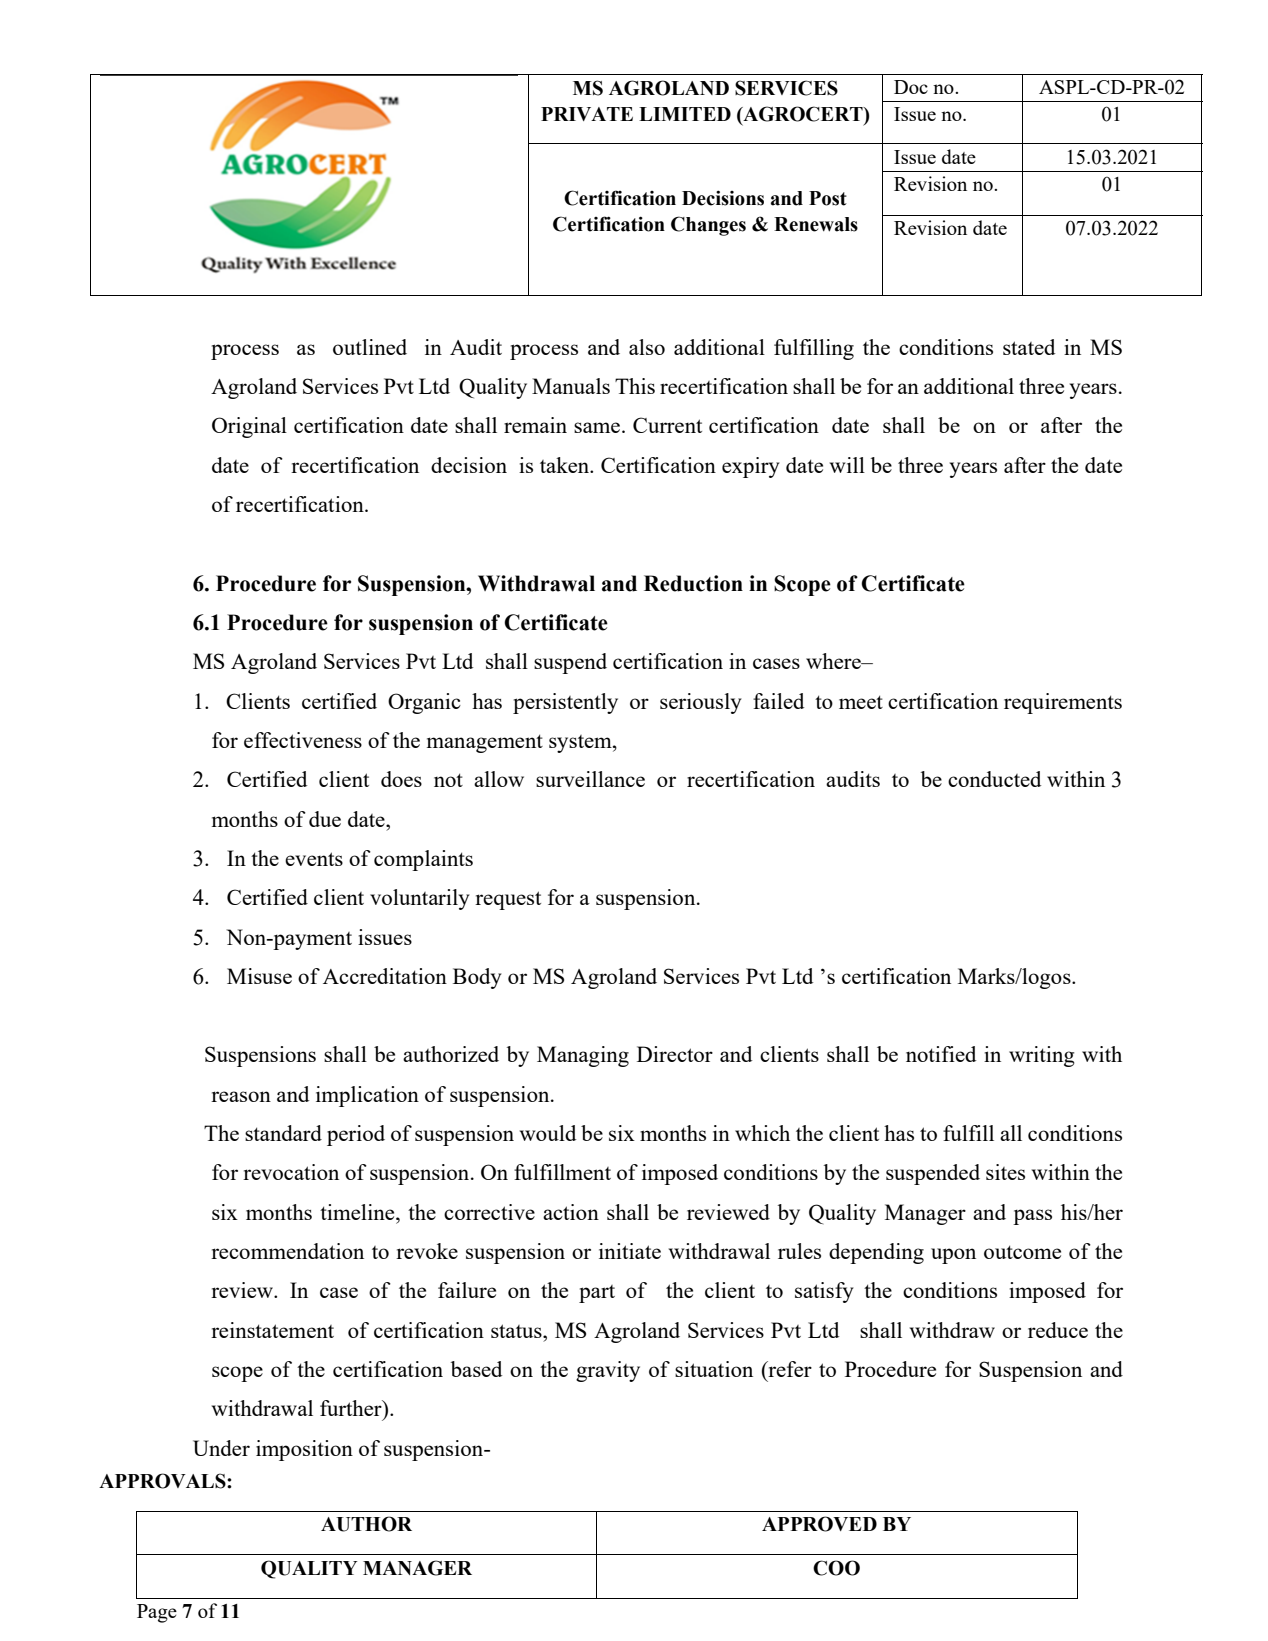 The height and width of the page is (1641, 1268). I want to click on Reduction, so click(693, 583).
